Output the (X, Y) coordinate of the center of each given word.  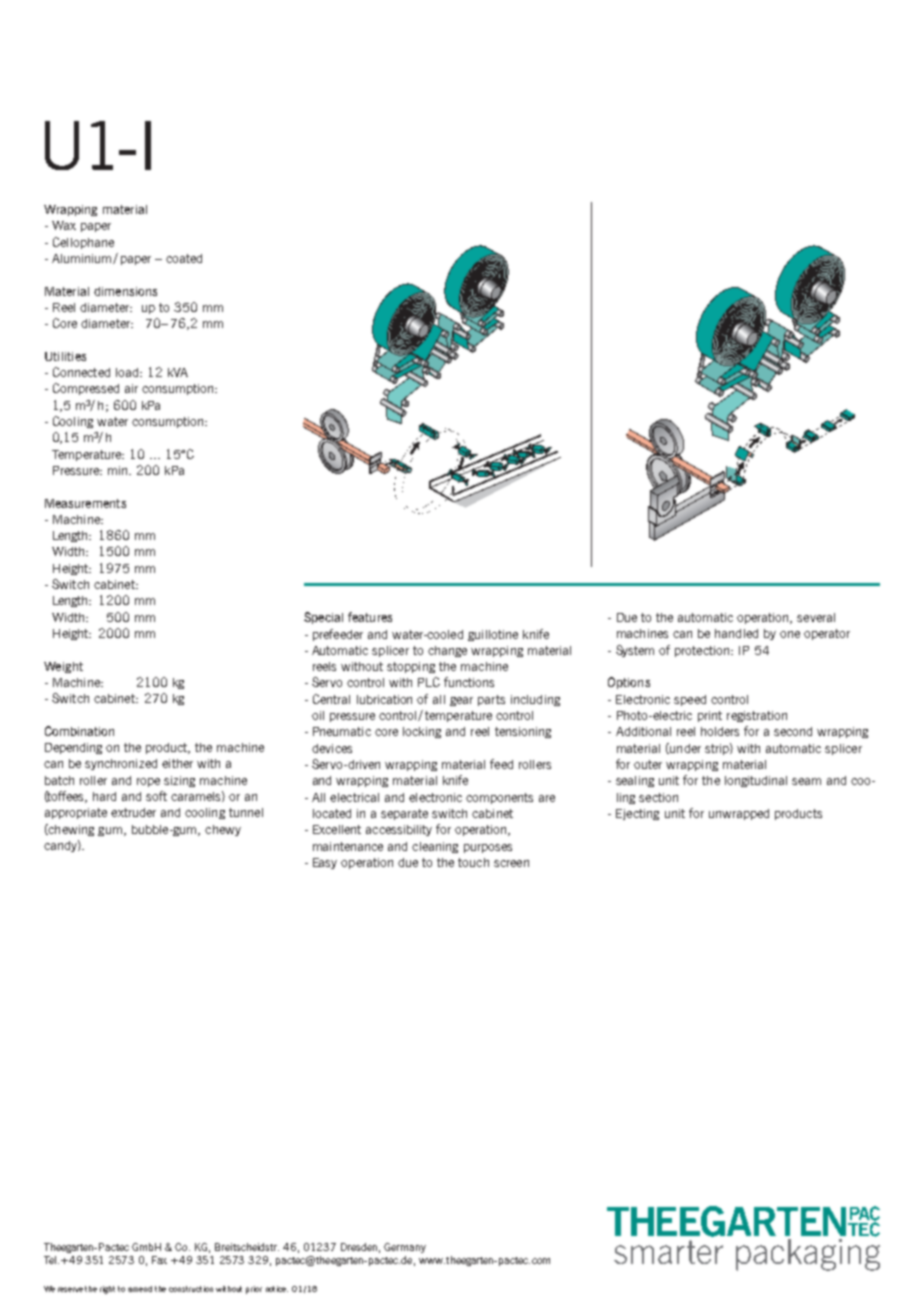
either (177, 763)
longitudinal (756, 781)
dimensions (125, 291)
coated (184, 258)
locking (422, 732)
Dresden (359, 1247)
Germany (405, 1248)
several (816, 617)
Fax (159, 1260)
